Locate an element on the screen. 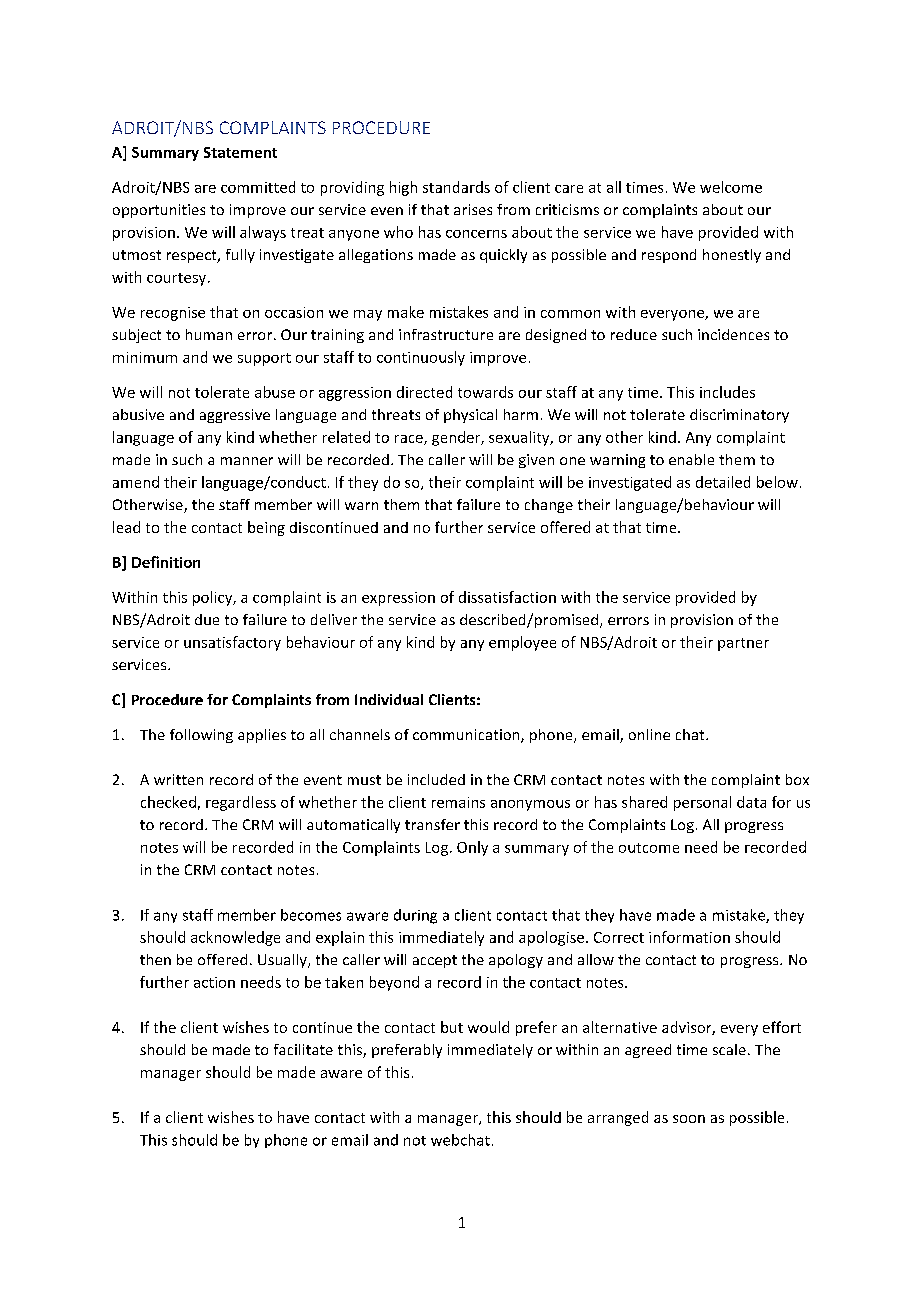  physical is located at coordinates (470, 416).
